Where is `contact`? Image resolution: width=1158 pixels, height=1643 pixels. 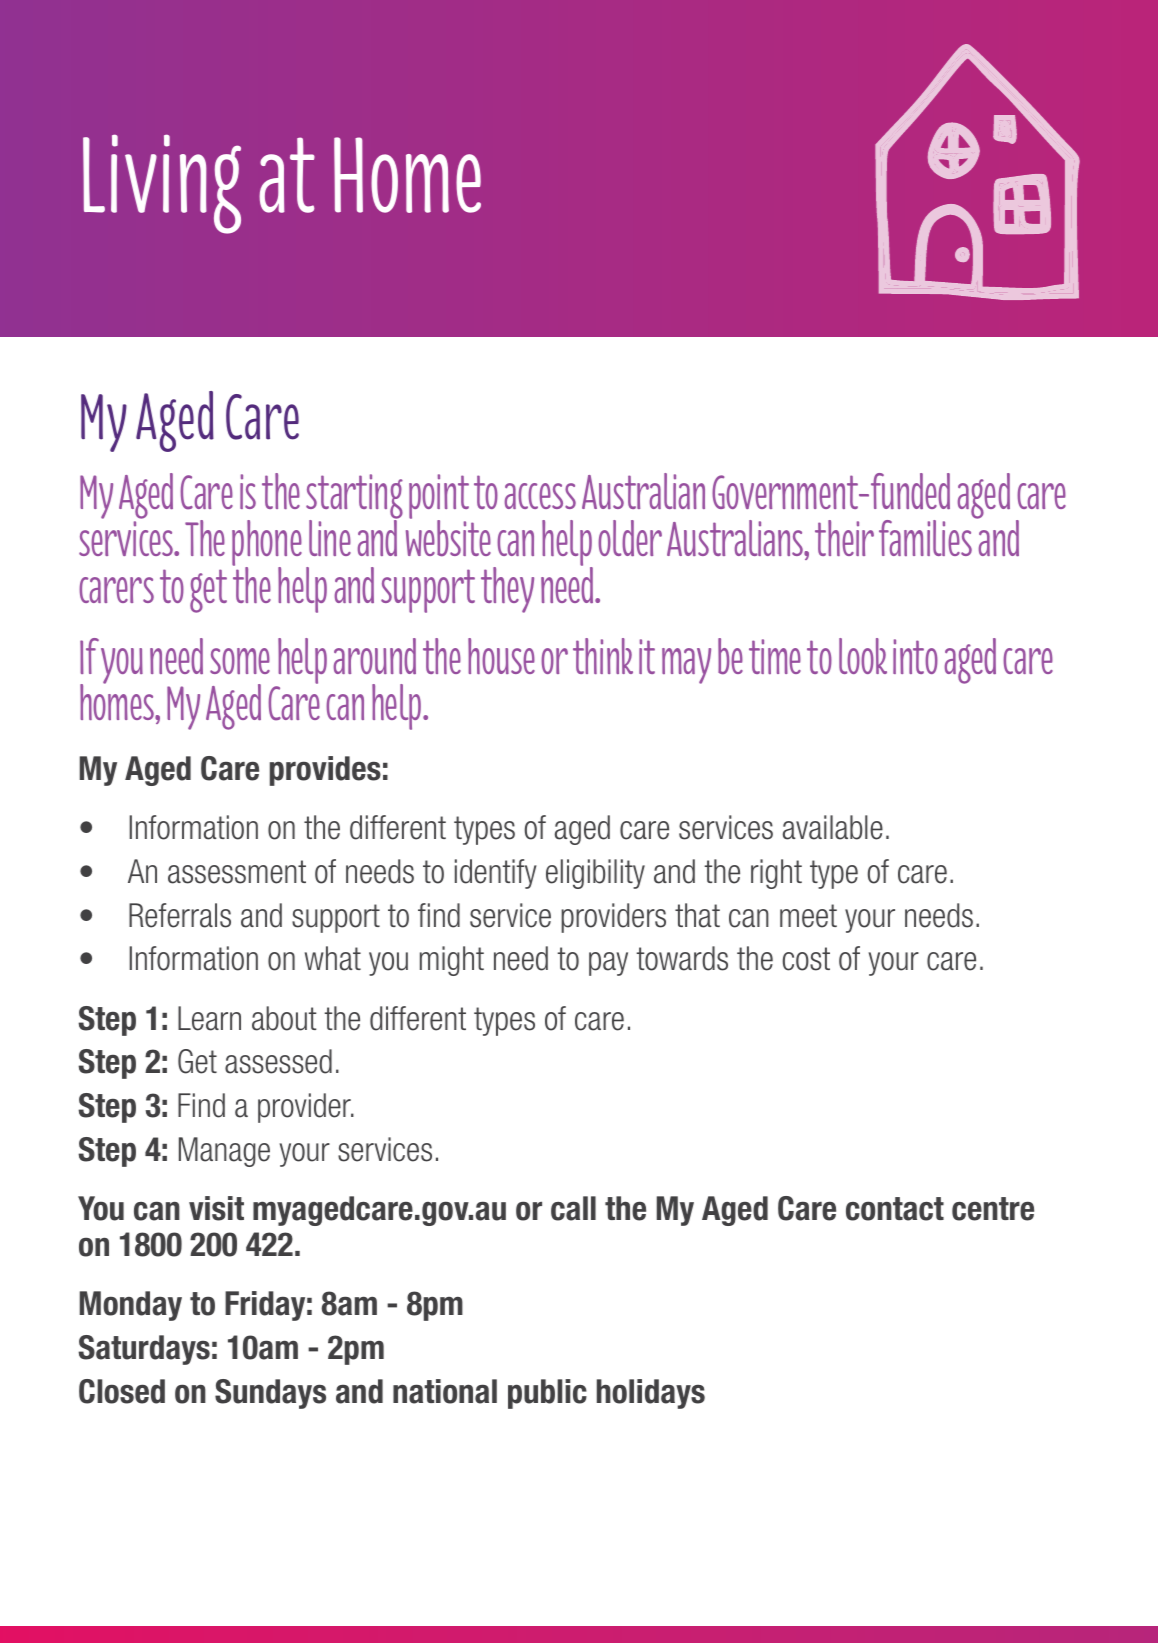 contact is located at coordinates (895, 1209).
